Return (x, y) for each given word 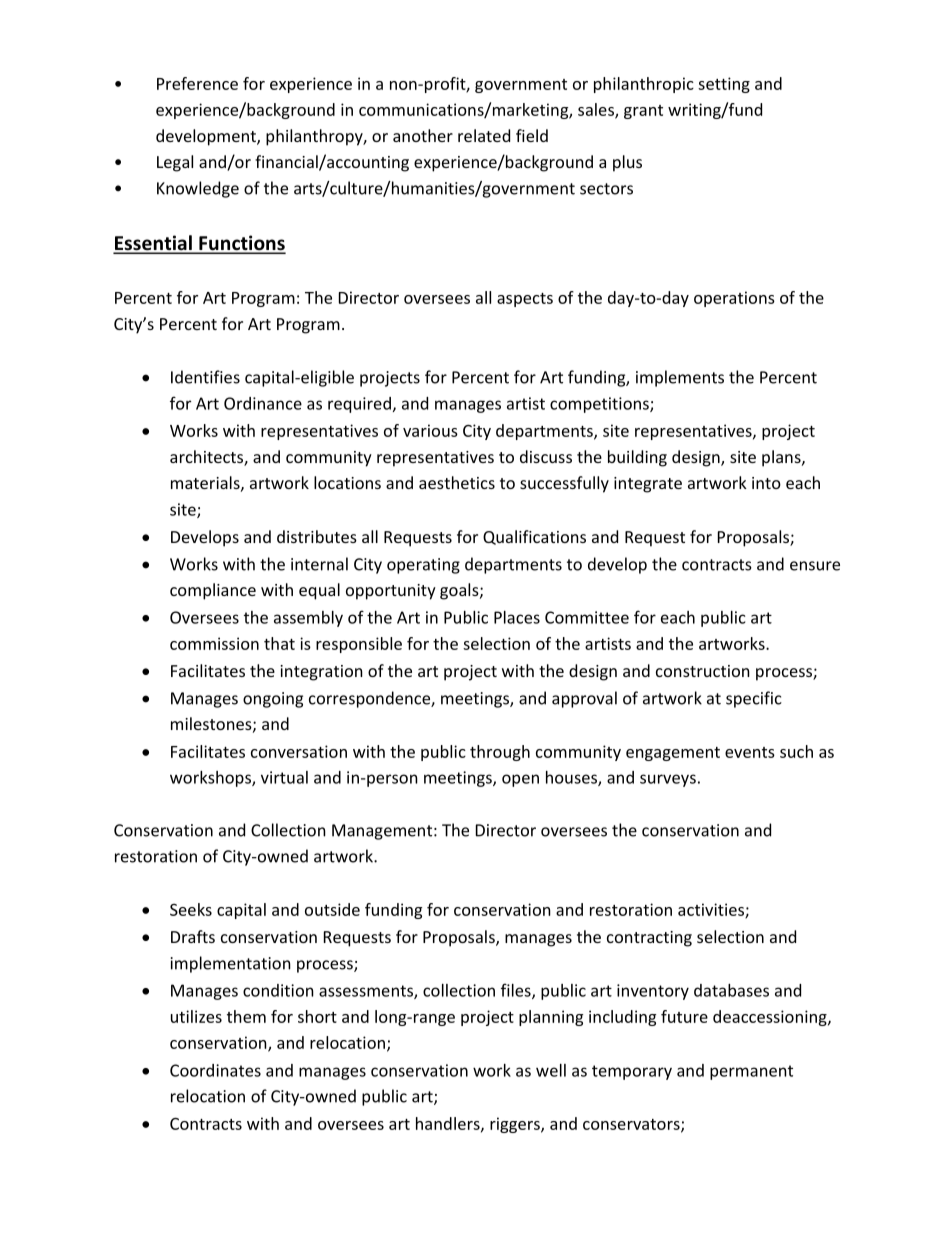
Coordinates (215, 1070)
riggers (516, 1125)
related (484, 135)
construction (703, 671)
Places (517, 617)
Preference (197, 83)
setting (724, 85)
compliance (213, 591)
